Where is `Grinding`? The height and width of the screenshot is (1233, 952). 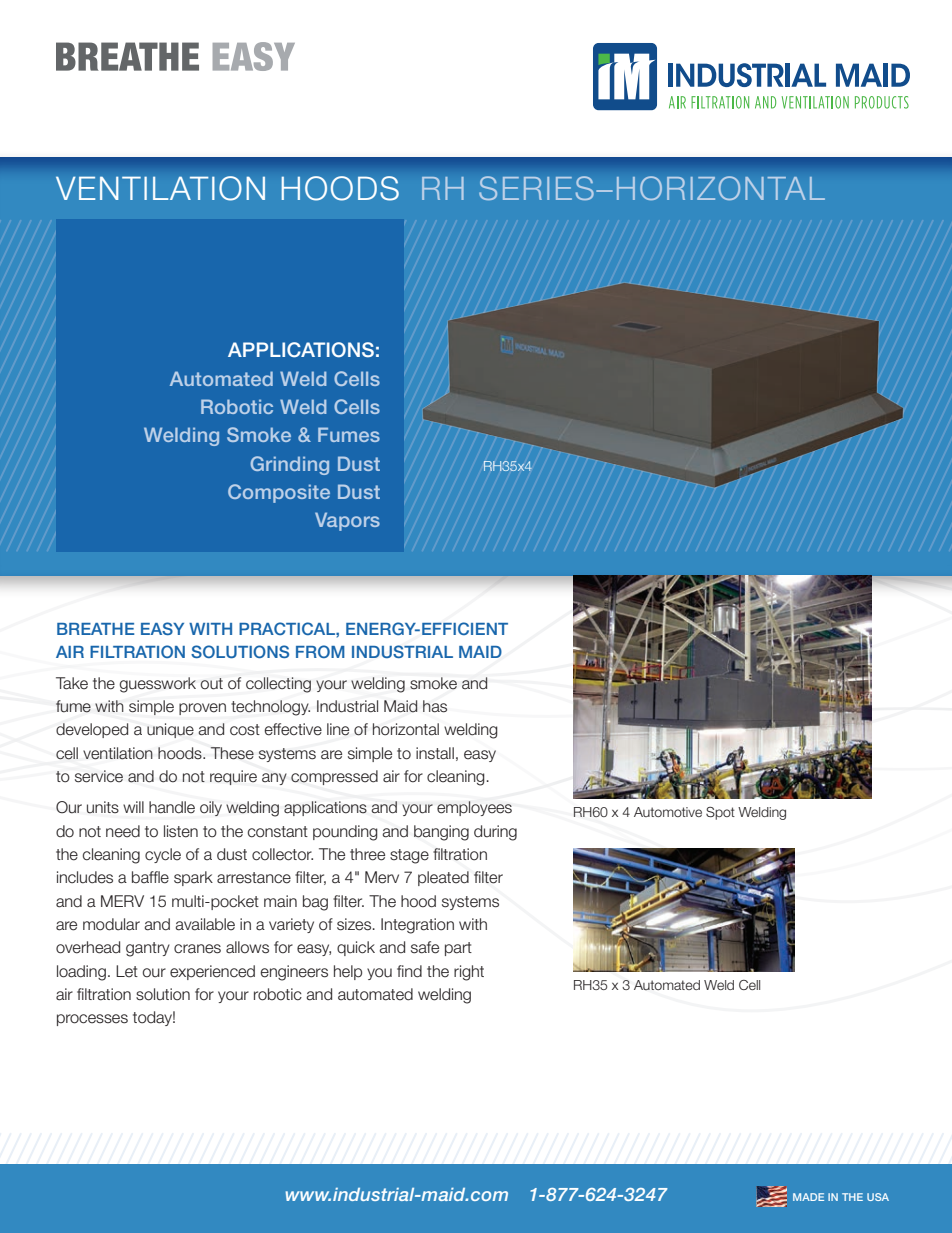 Grinding is located at coordinates (289, 465).
